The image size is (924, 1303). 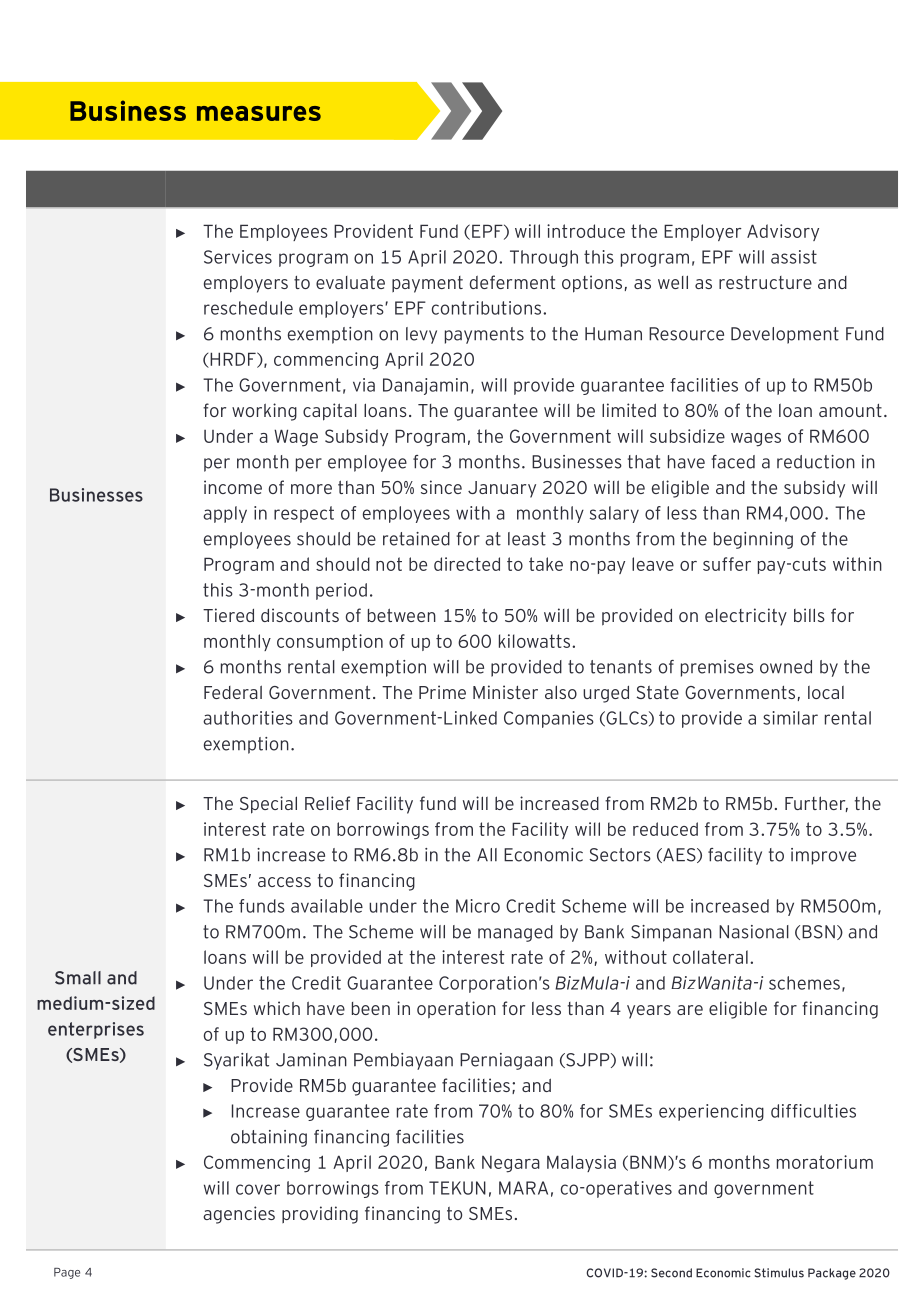 What do you see at coordinates (441, 487) in the page?
I see `since` at bounding box center [441, 487].
